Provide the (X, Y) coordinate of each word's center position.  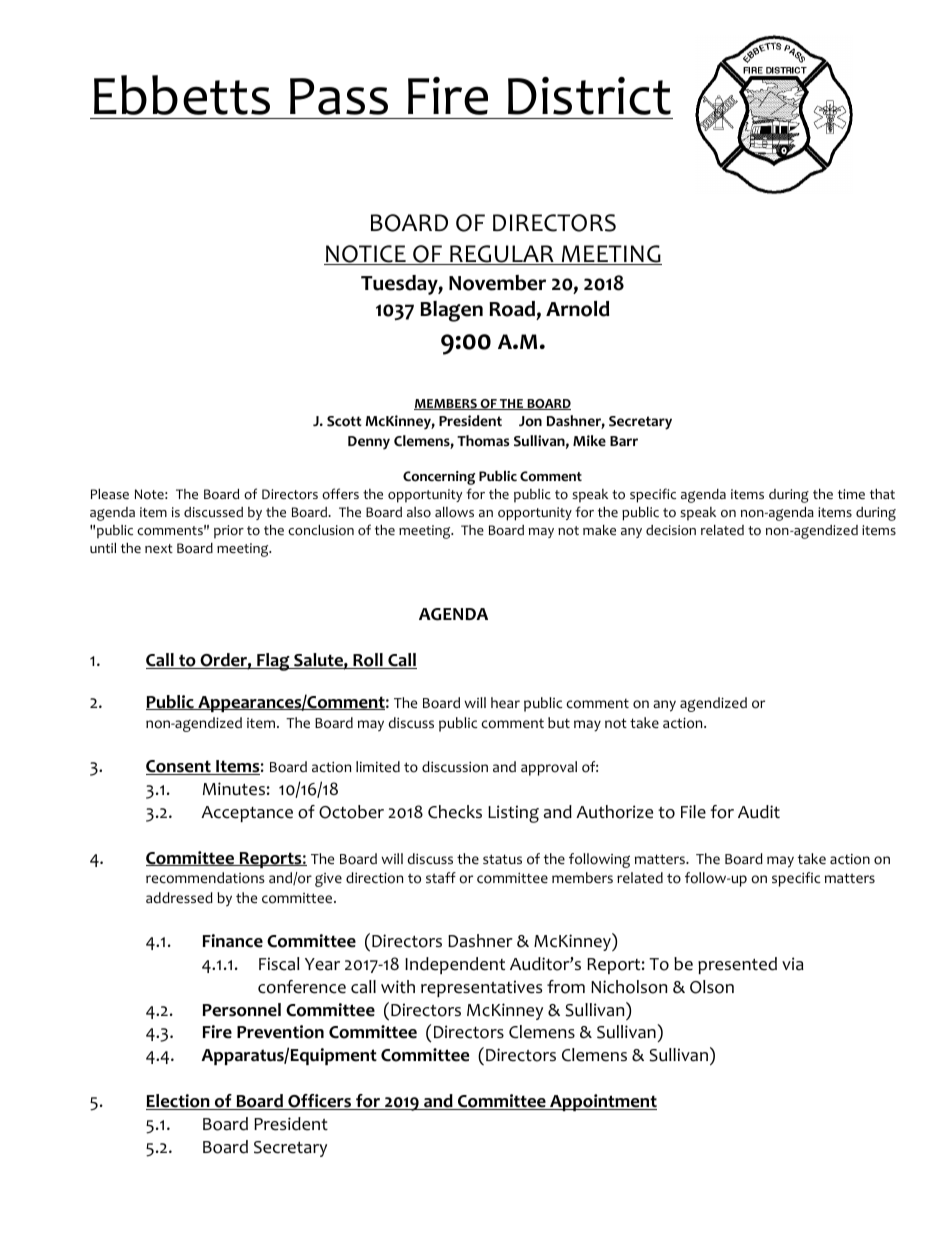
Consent (179, 767)
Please (110, 494)
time (851, 494)
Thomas (483, 441)
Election (179, 1102)
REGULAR (502, 255)
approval (549, 768)
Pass (339, 96)
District (589, 96)
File (693, 812)
